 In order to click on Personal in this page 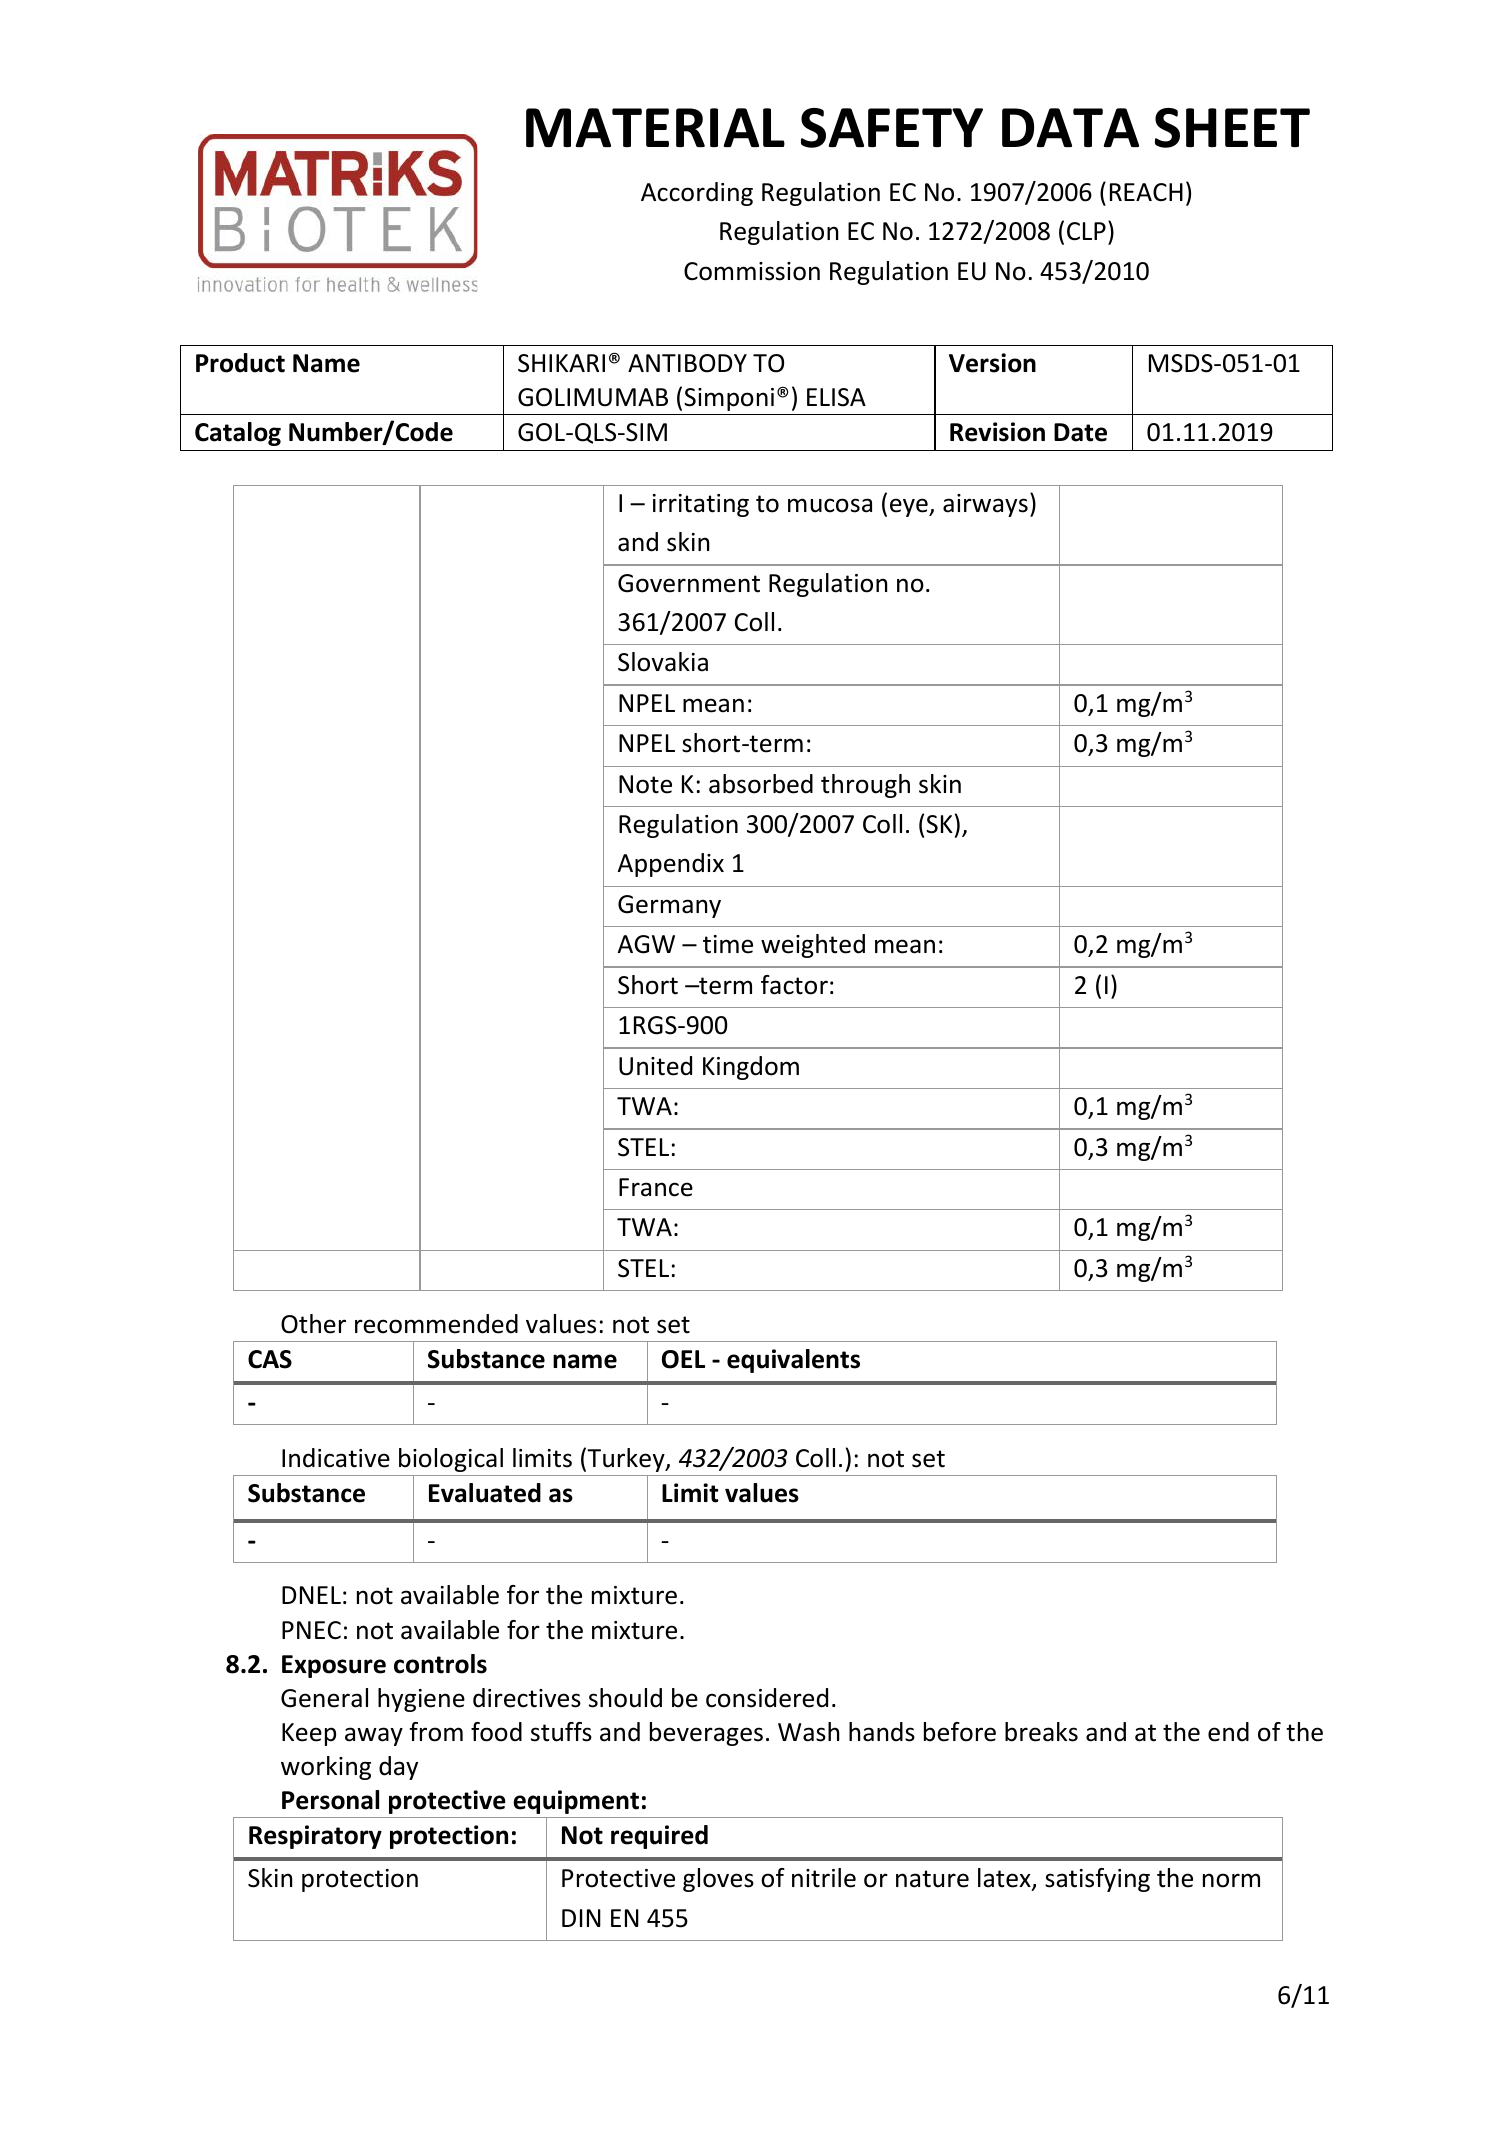, I will do `click(330, 1800)`.
